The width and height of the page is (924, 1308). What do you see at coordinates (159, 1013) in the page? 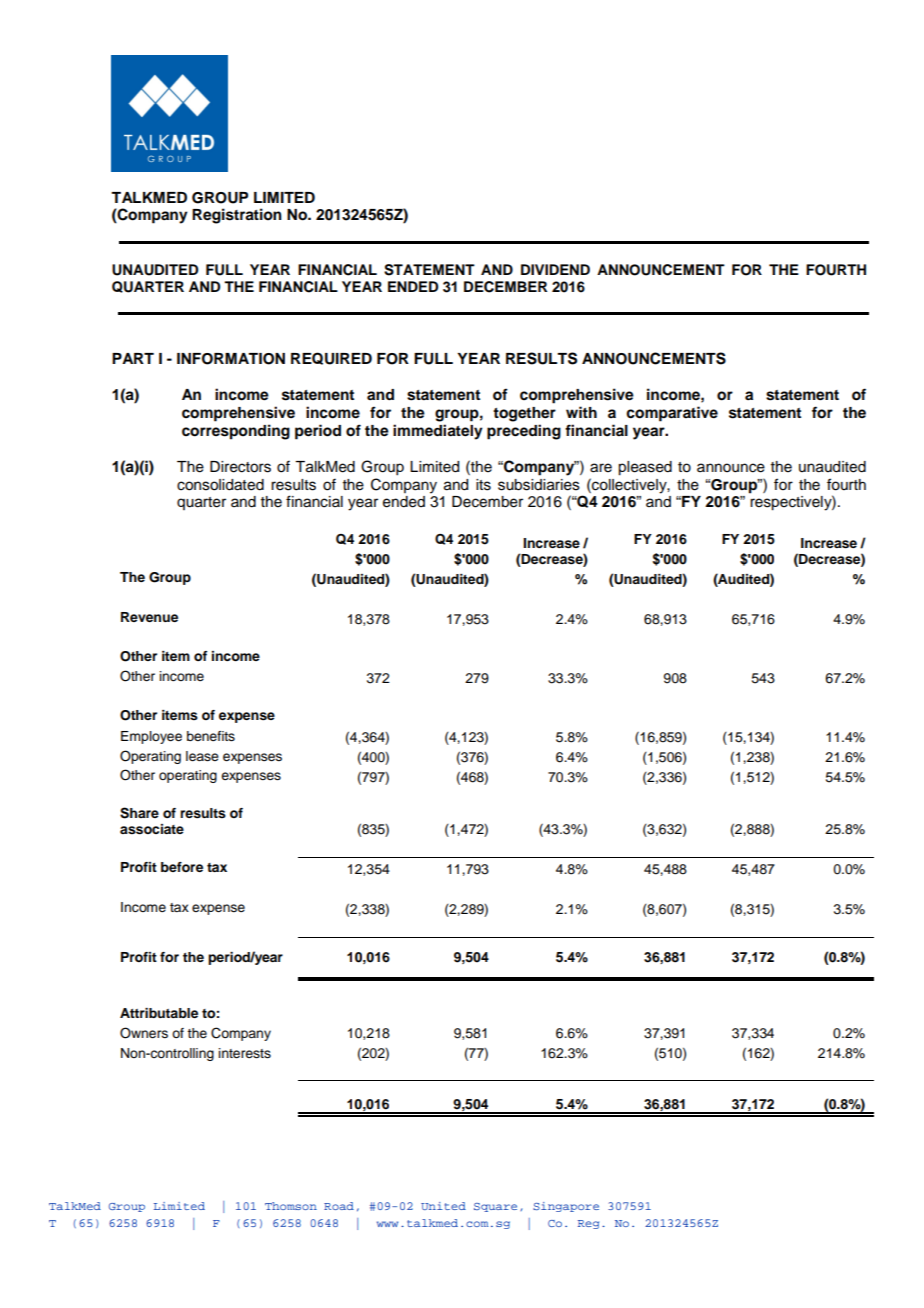
I see `Attributable` at bounding box center [159, 1013].
